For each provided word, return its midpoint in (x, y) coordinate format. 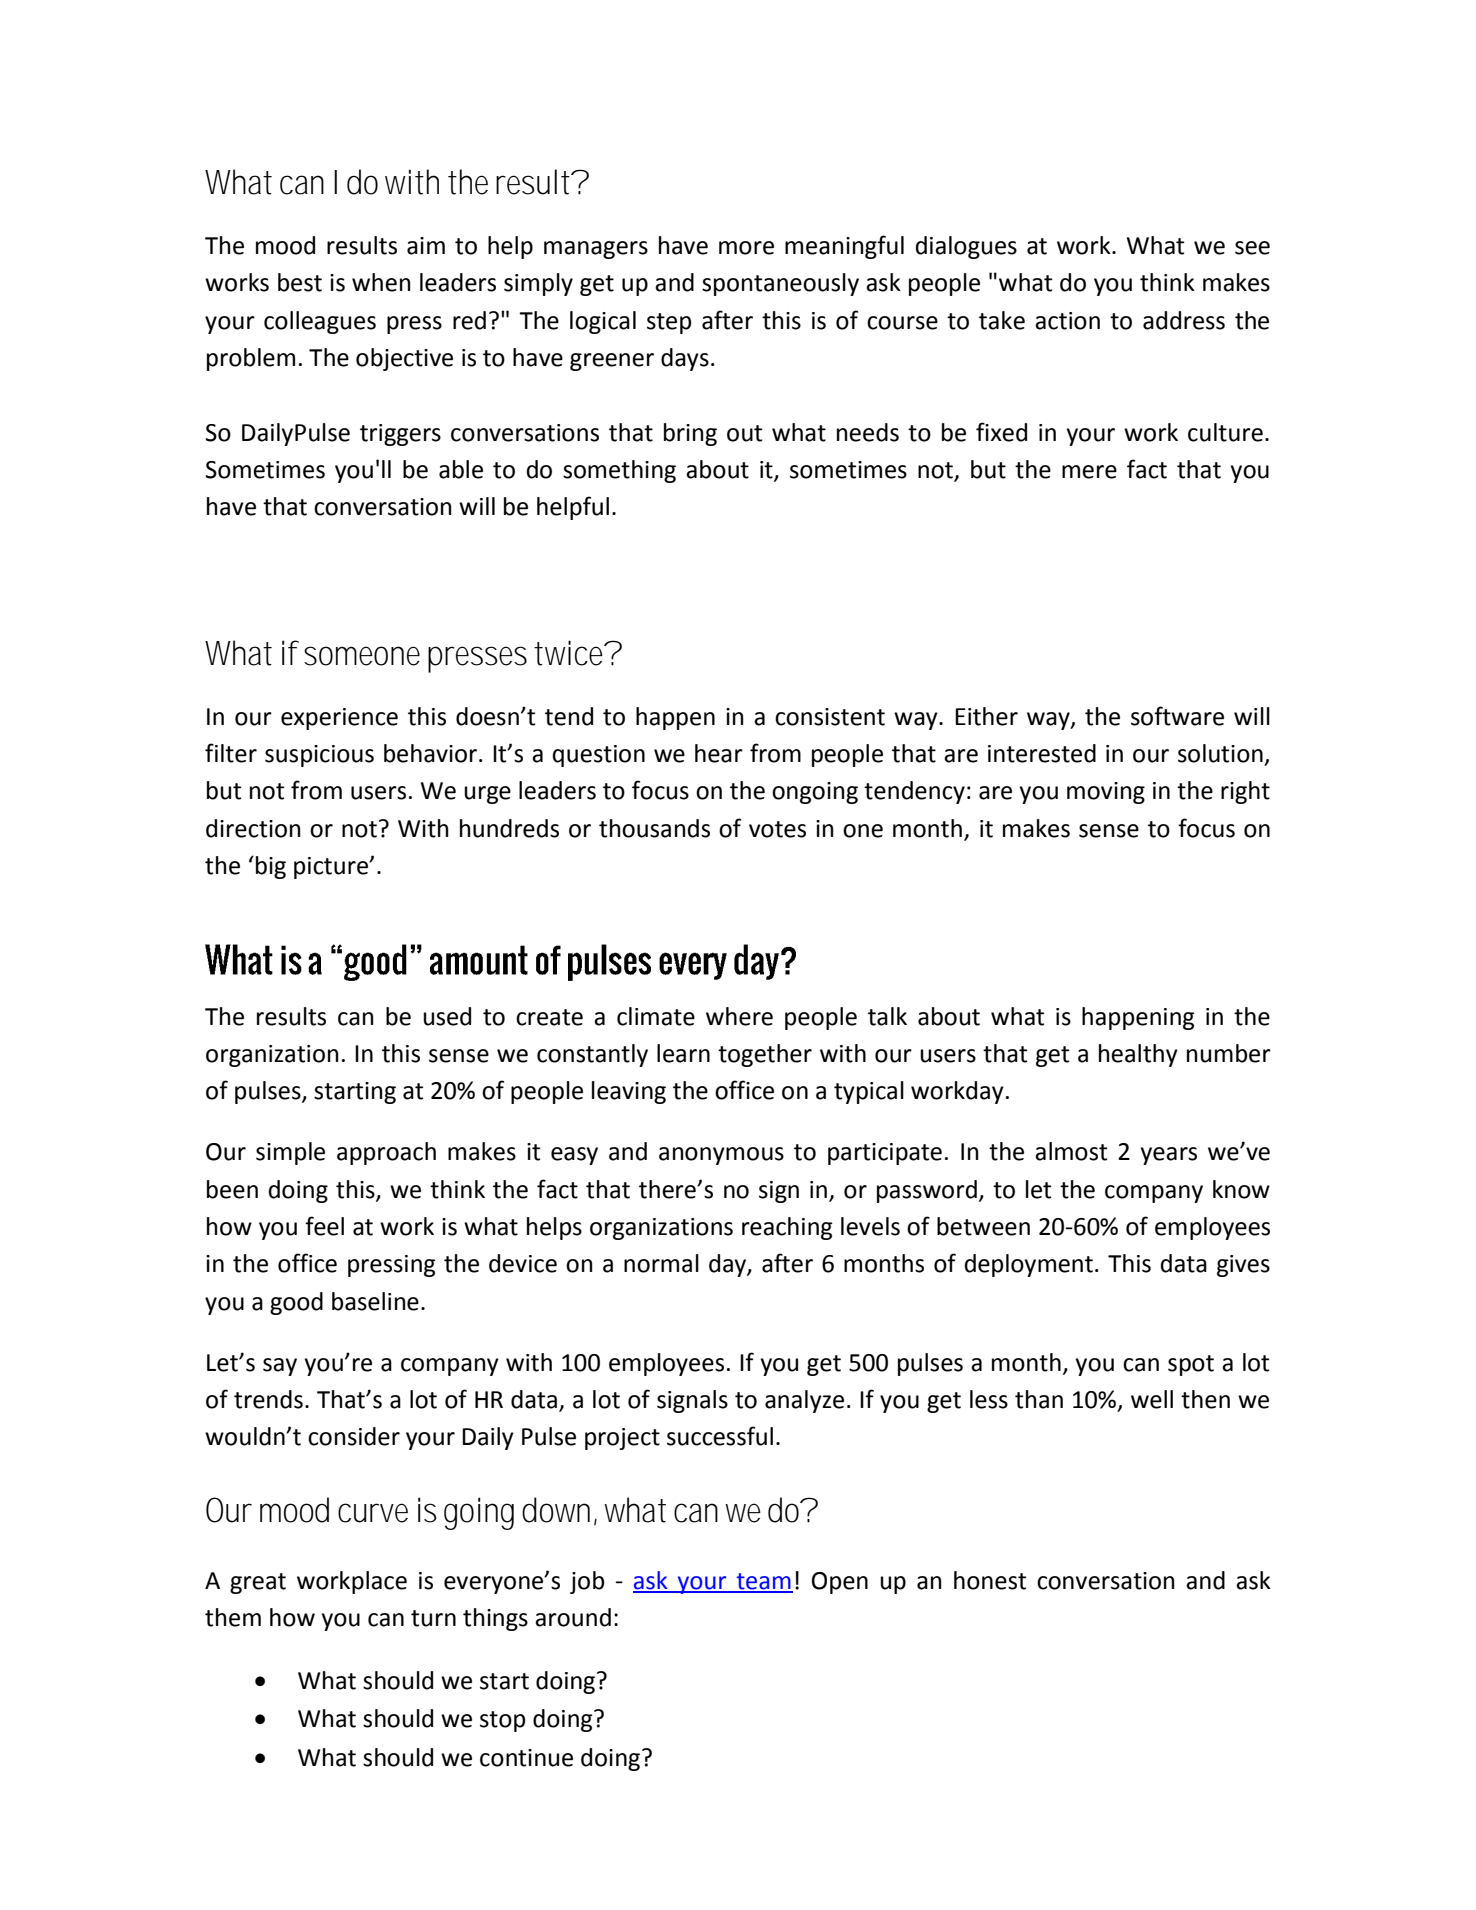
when (381, 282)
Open (840, 1583)
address (1184, 320)
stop (503, 1721)
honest (990, 1580)
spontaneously (780, 284)
